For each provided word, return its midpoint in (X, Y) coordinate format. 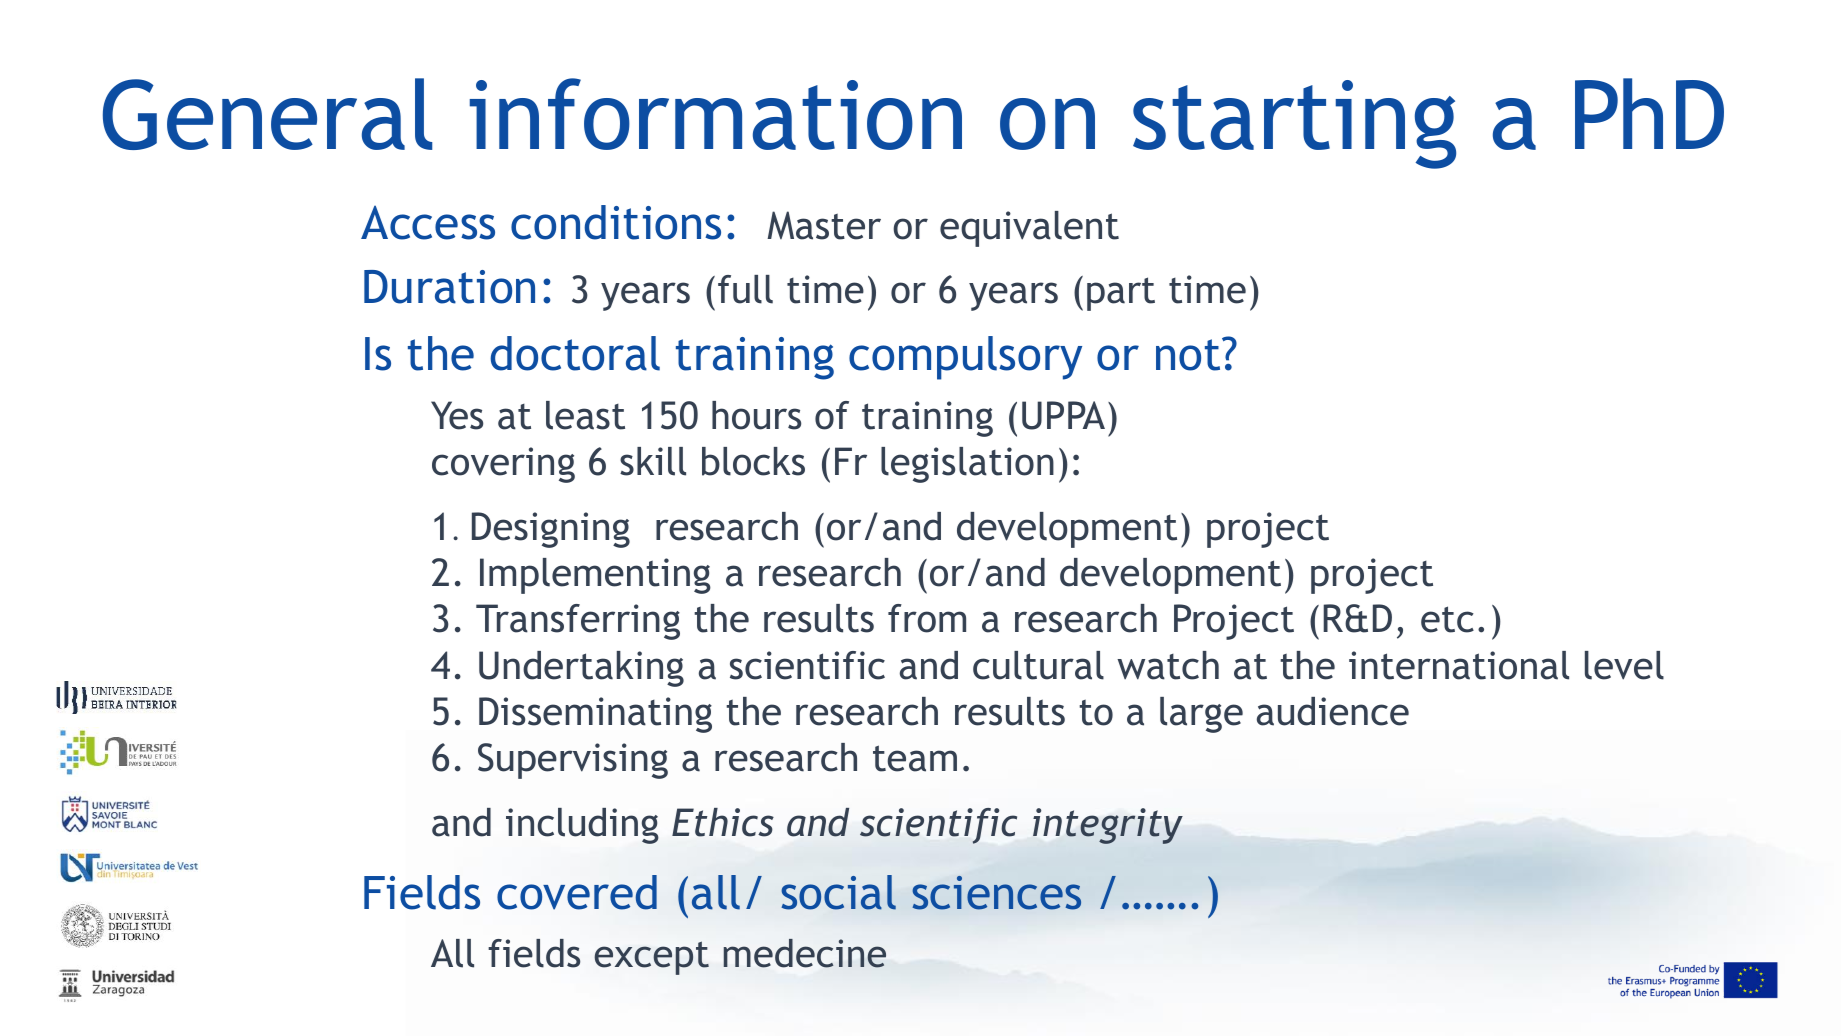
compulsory (965, 358)
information (716, 114)
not (1189, 354)
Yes (457, 415)
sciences (997, 893)
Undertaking (581, 669)
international (1459, 665)
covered (577, 892)
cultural (1038, 665)
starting (1294, 124)
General (267, 114)
